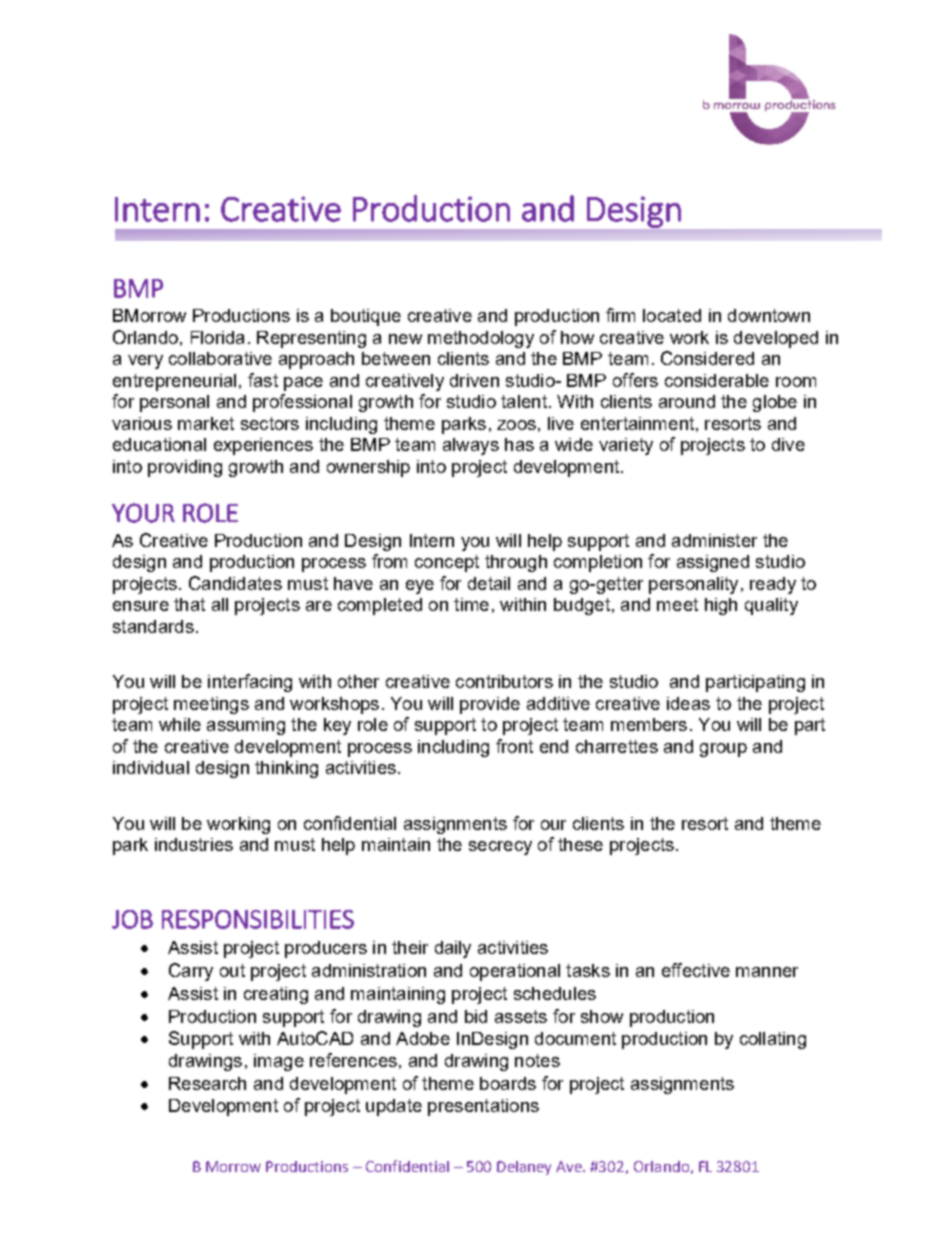 Image resolution: width=952 pixels, height=1233 pixels. I want to click on always, so click(471, 446).
